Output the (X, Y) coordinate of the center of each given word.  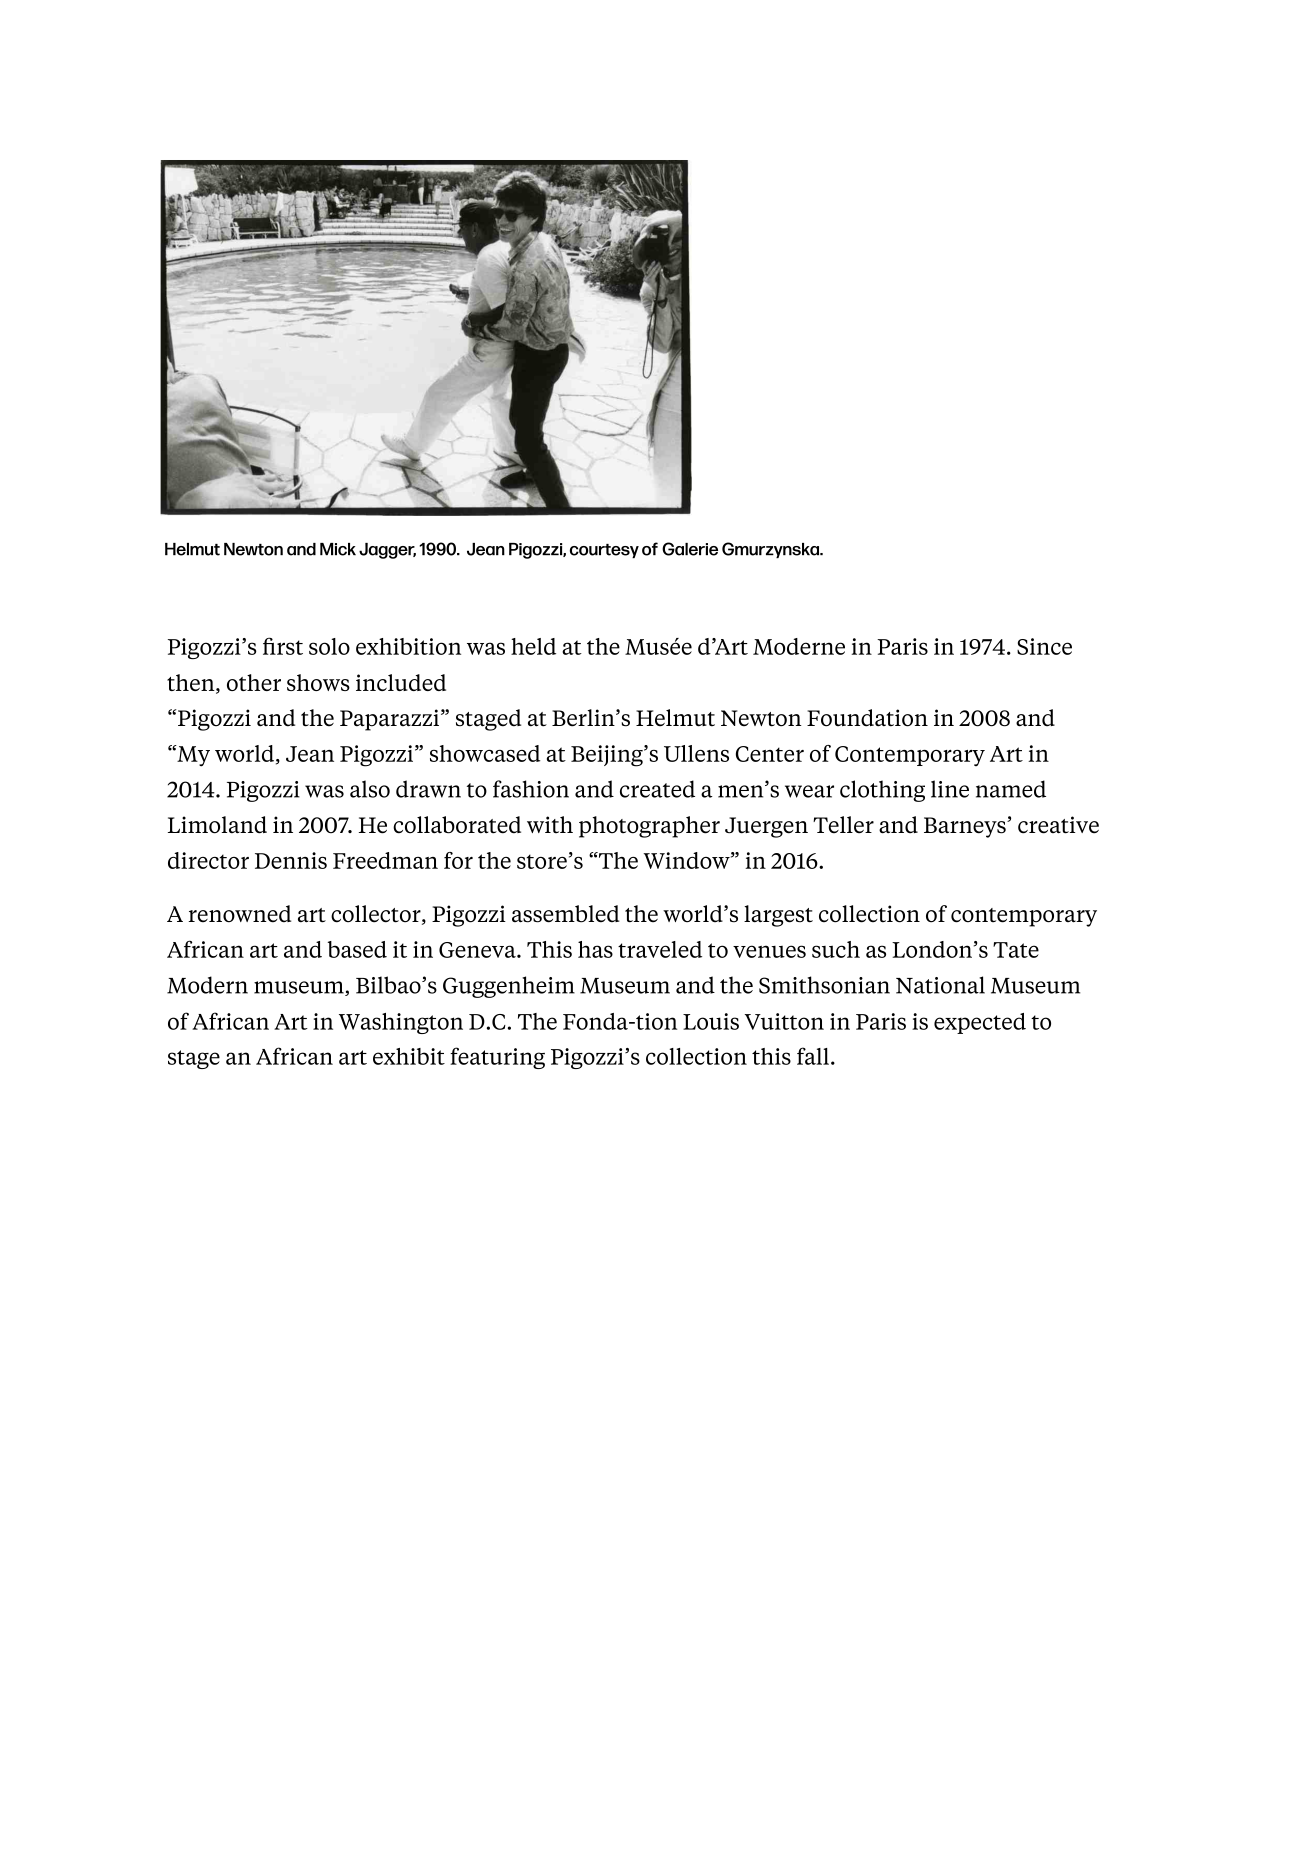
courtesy (604, 551)
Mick (338, 549)
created (657, 789)
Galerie (690, 549)
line (950, 789)
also (370, 789)
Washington (401, 1023)
